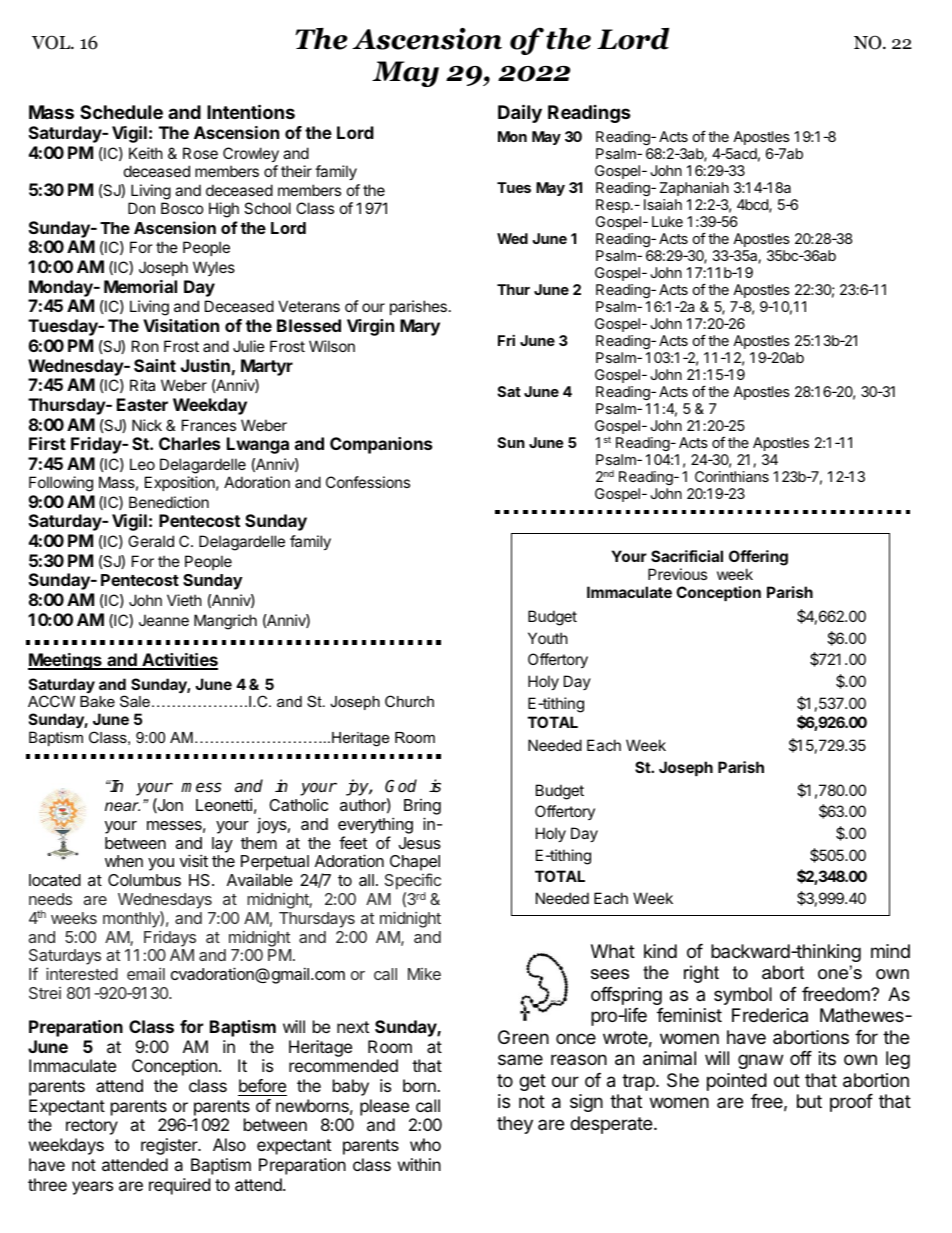 This document has width=952, height=1233. I want to click on Youth, so click(548, 638).
